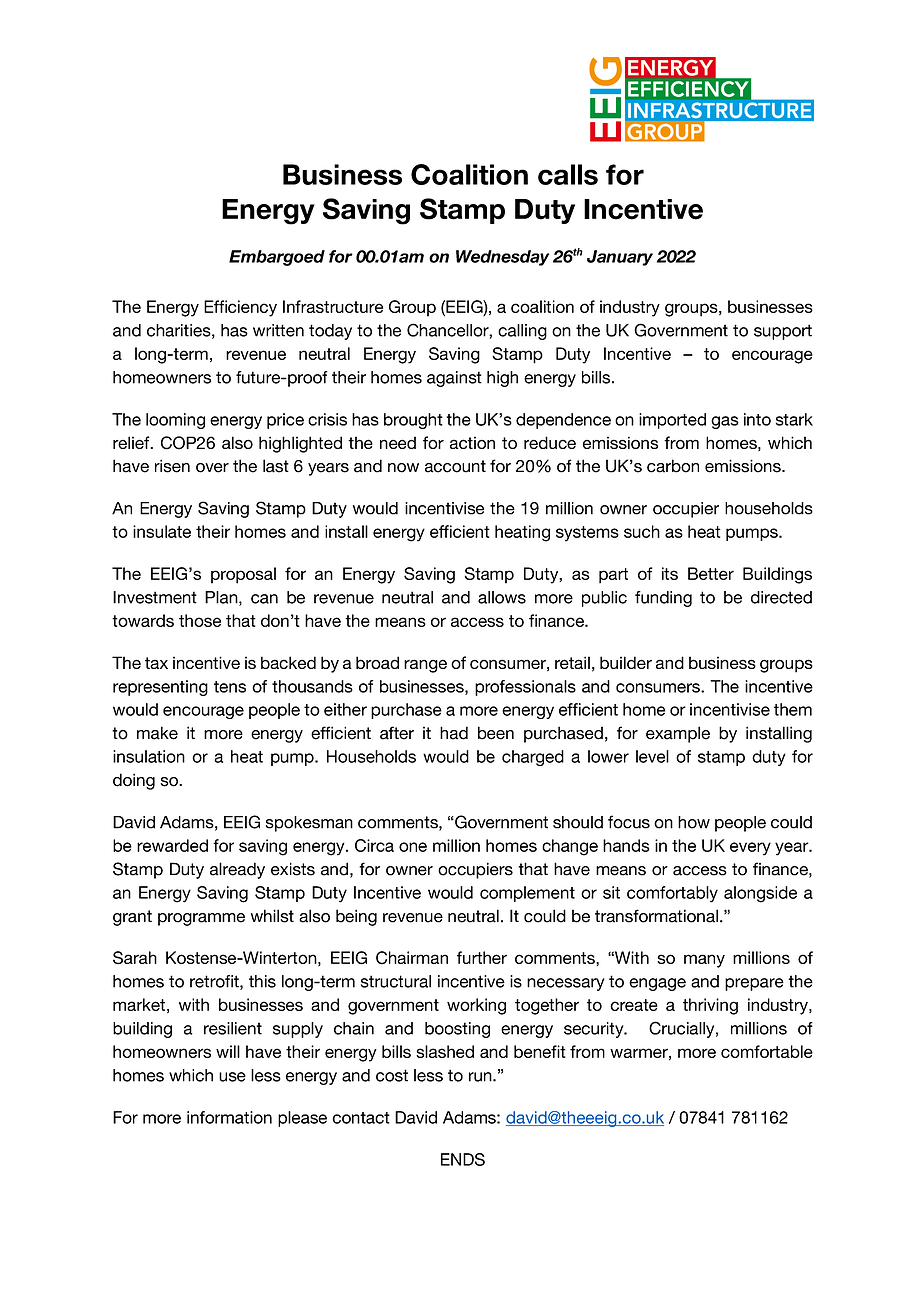 Image resolution: width=924 pixels, height=1308 pixels. What do you see at coordinates (472, 442) in the screenshot?
I see `action` at bounding box center [472, 442].
